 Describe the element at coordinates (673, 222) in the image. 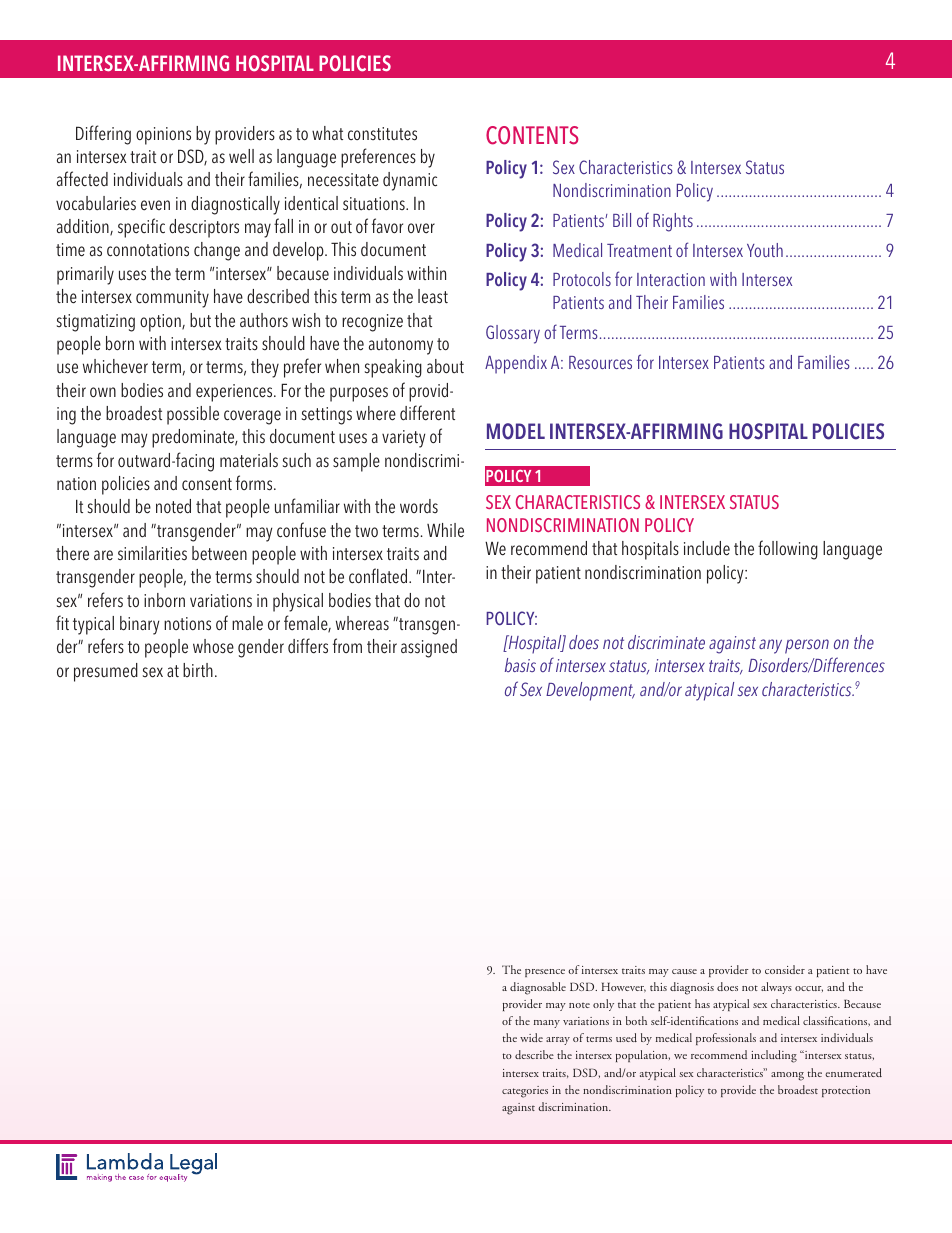

I see `Rights` at that location.
